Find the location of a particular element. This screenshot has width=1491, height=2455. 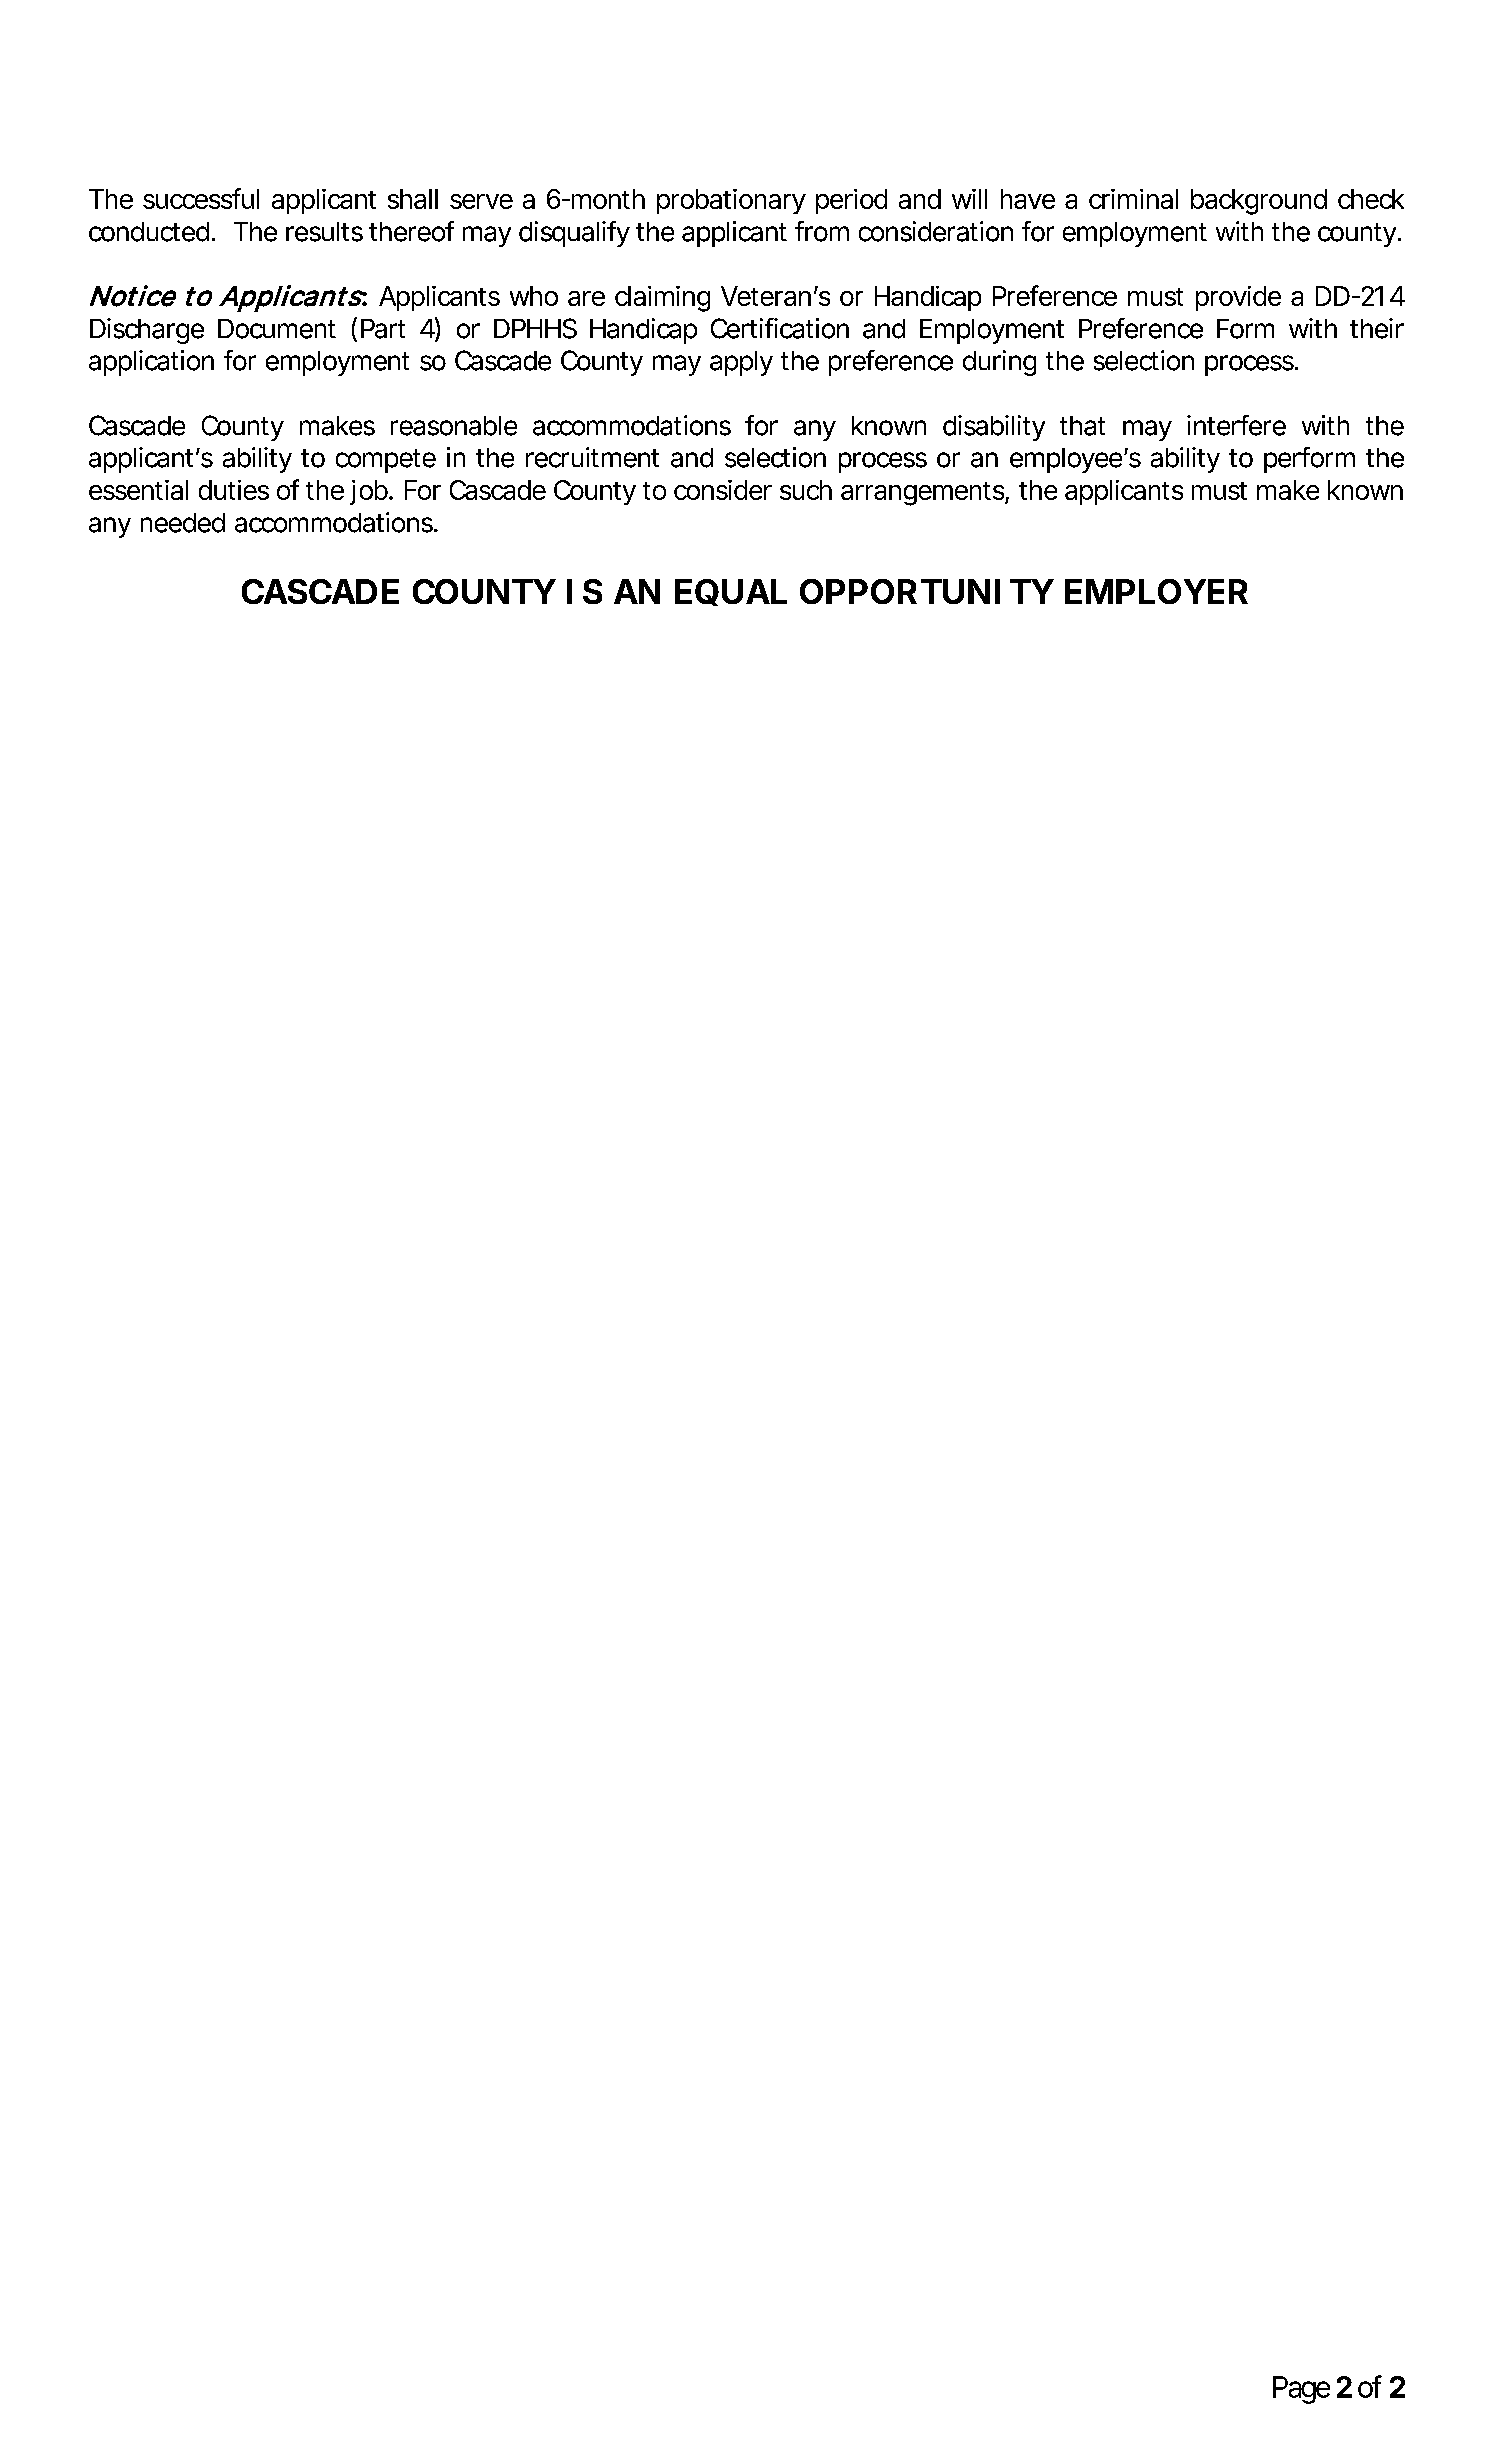

probationary is located at coordinates (731, 201).
